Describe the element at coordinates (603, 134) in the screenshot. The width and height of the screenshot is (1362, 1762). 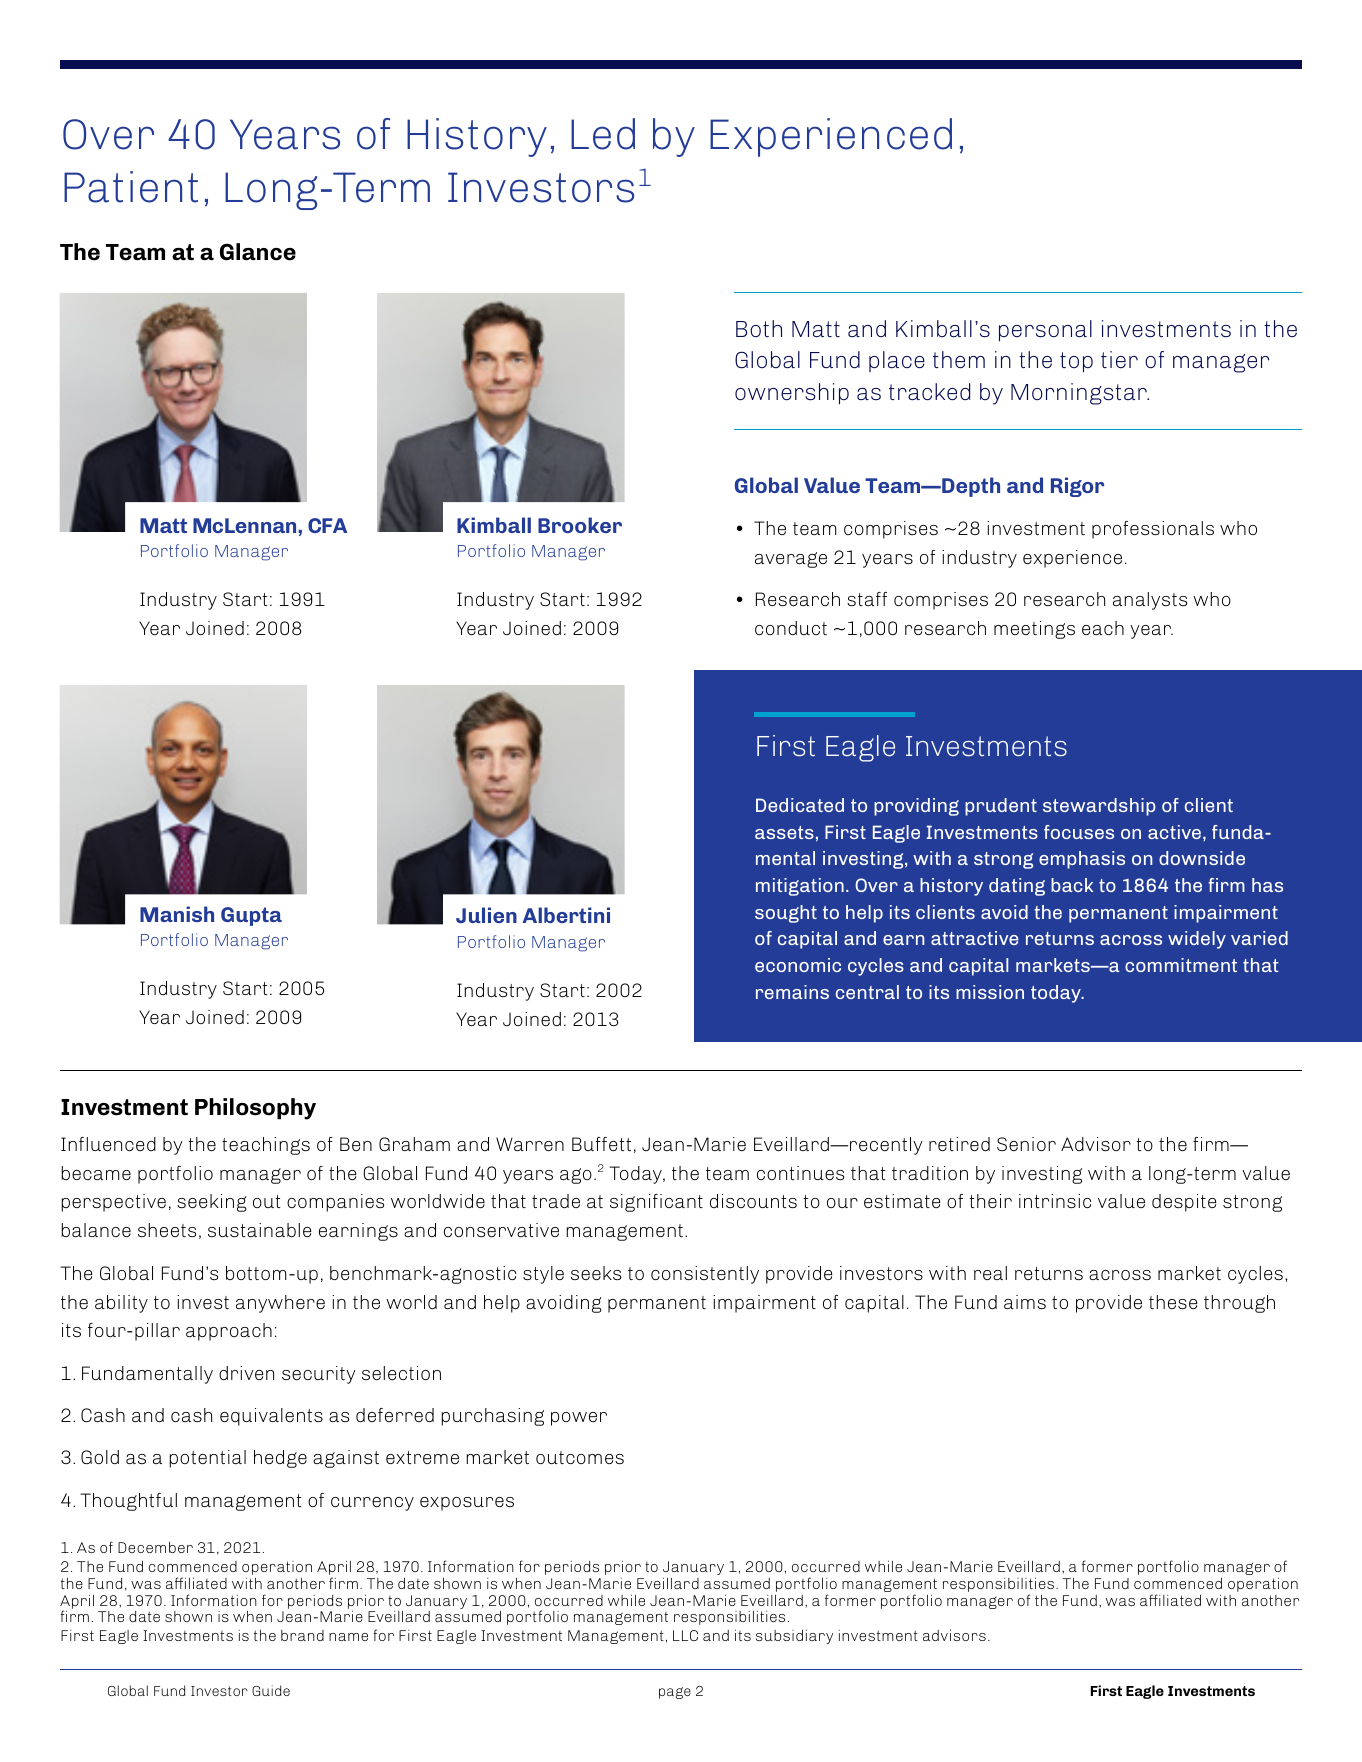
I see `Led` at that location.
